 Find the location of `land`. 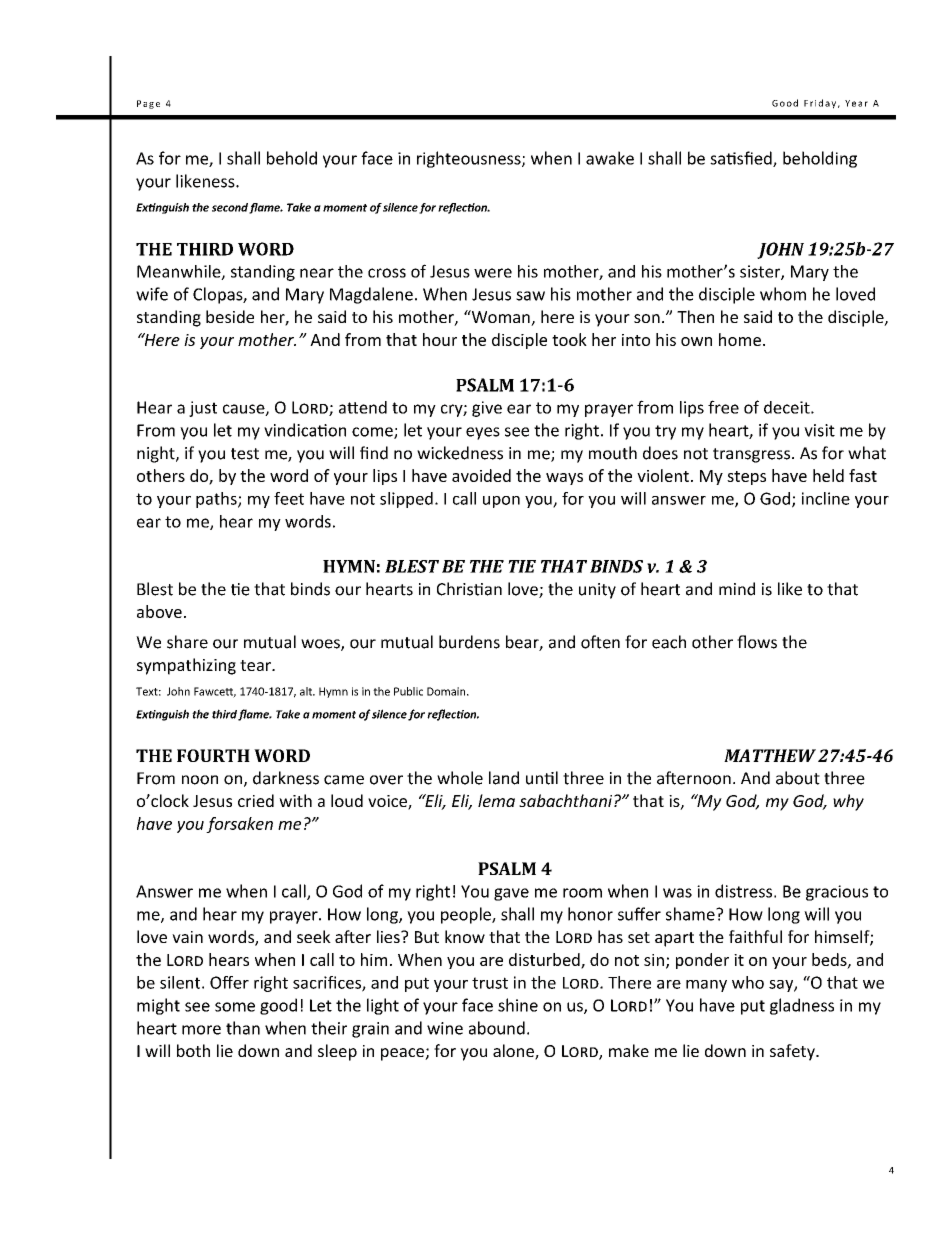

land is located at coordinates (504, 778).
